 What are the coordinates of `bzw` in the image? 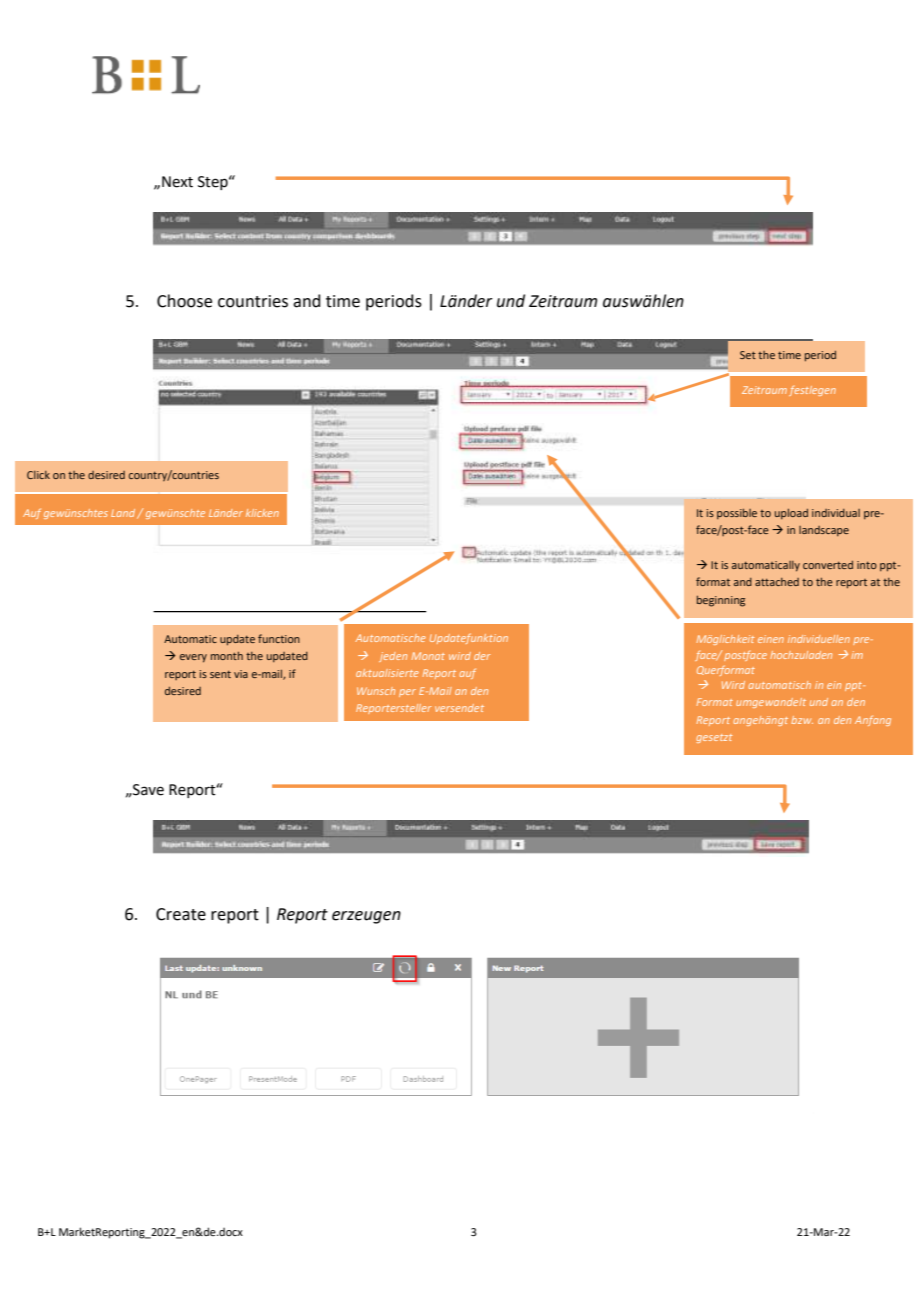 It's located at (802, 720).
